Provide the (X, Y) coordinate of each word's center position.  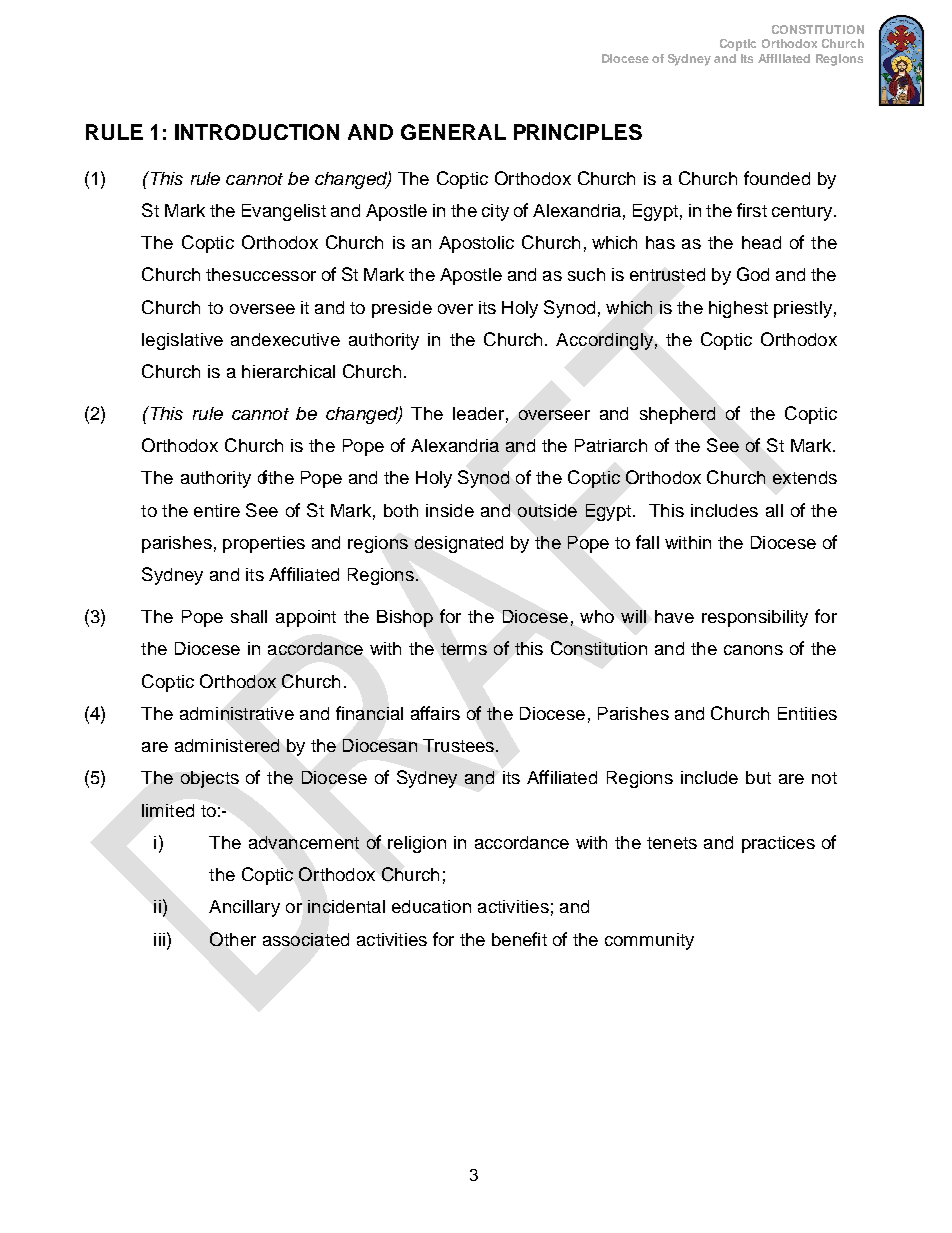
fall (647, 542)
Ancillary (244, 908)
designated (459, 544)
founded (777, 178)
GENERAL (453, 132)
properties (264, 544)
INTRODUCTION (257, 132)
